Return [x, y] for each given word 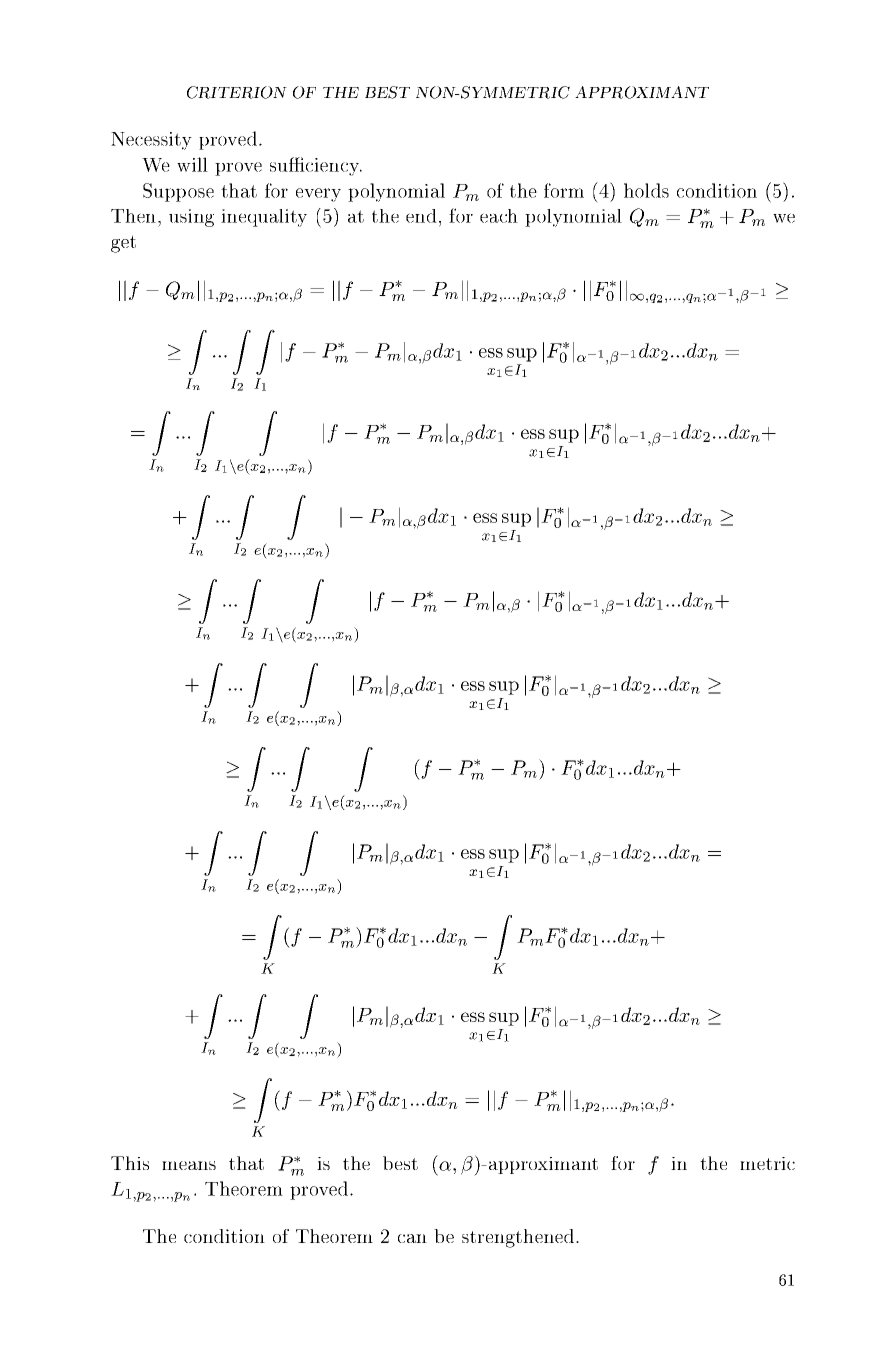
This [130, 1163]
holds [646, 190]
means [189, 1165]
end [421, 216]
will [192, 164]
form [564, 190]
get [123, 244]
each [499, 216]
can [412, 1238]
